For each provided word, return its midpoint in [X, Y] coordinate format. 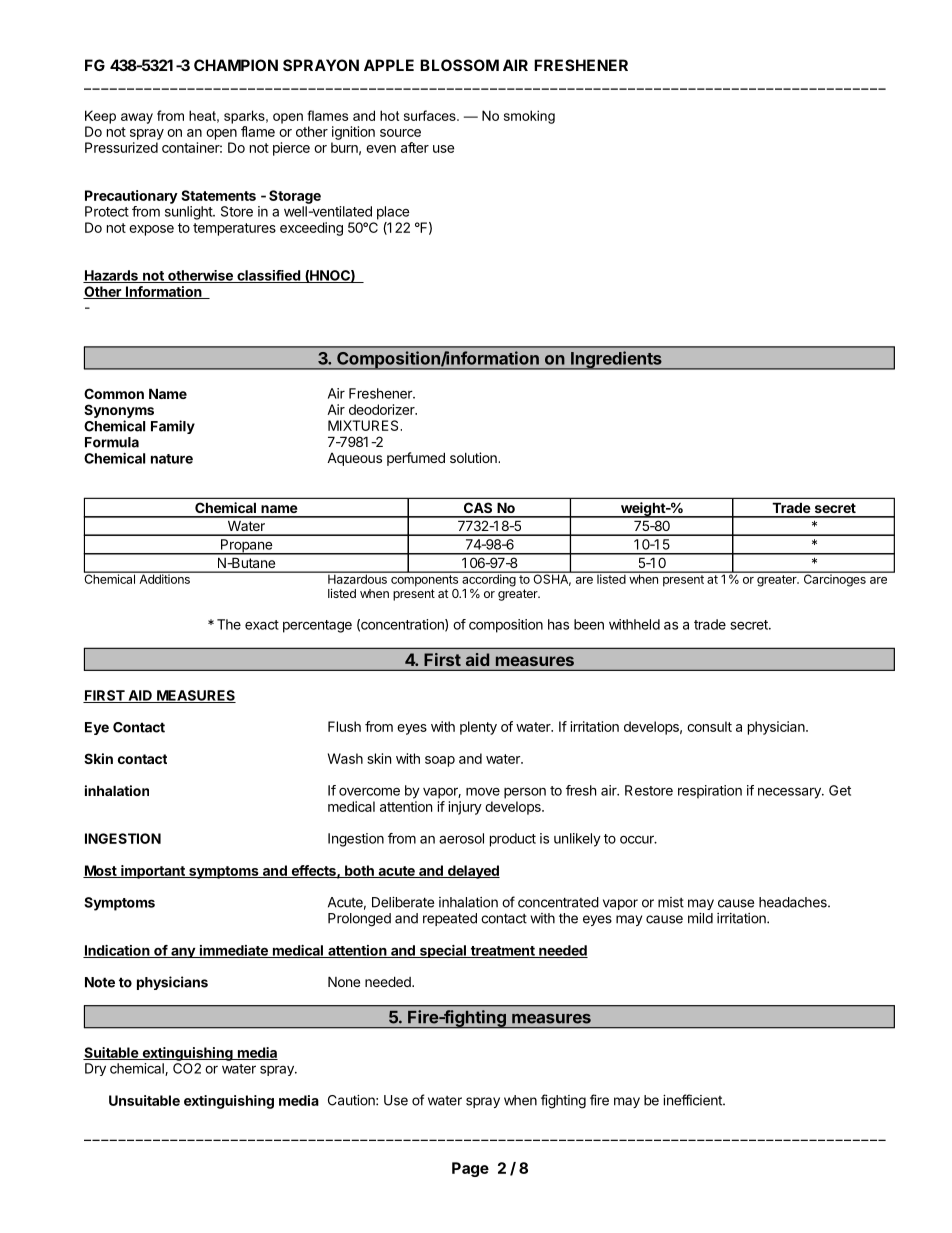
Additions [164, 578]
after [415, 147]
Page [470, 1169]
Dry [95, 1069]
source [400, 133]
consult [709, 726]
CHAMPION [236, 65]
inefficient [693, 1100]
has [558, 624]
